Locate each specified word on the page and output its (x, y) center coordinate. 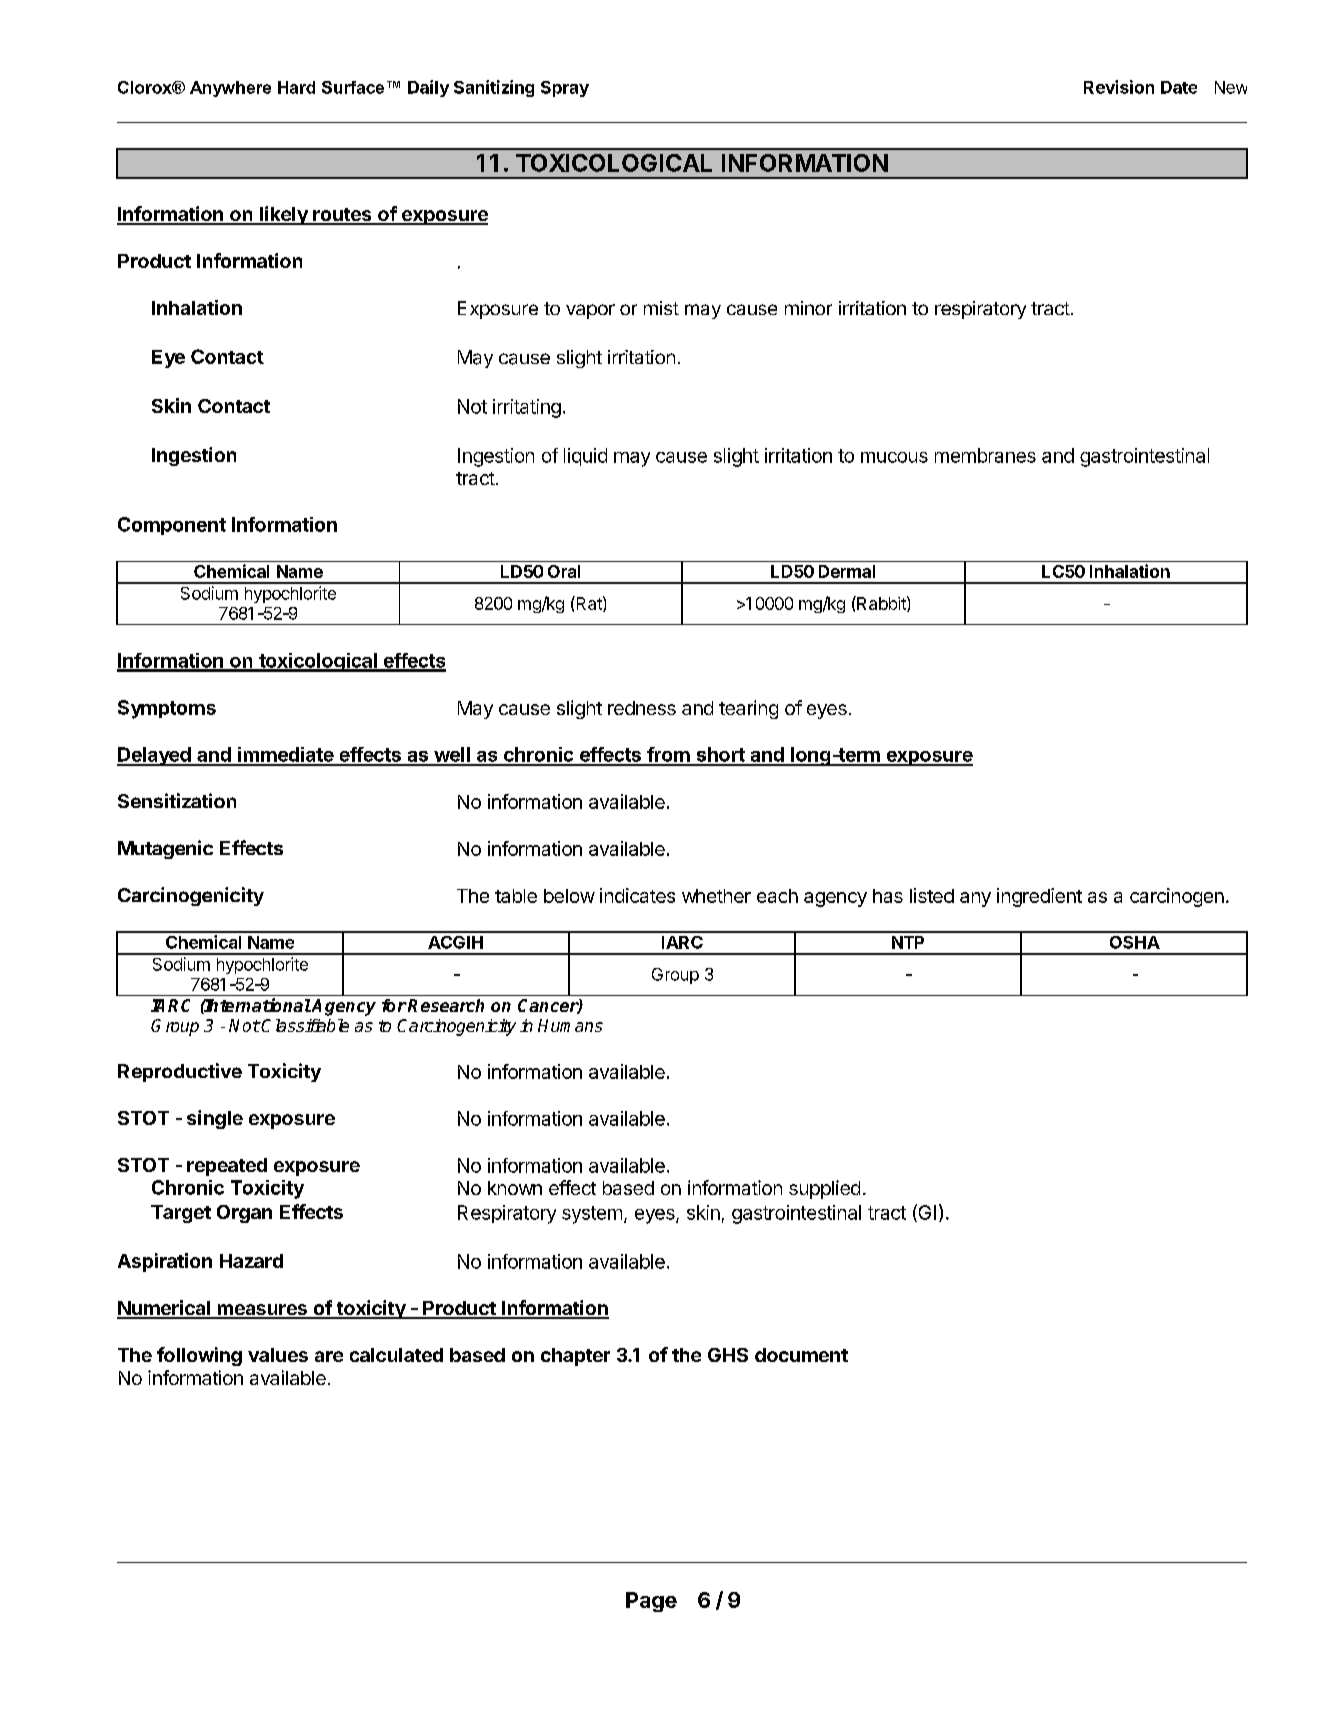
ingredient (1039, 897)
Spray (565, 89)
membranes (985, 455)
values (278, 1355)
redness (642, 708)
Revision (1119, 87)
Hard (296, 87)
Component (172, 526)
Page (651, 1602)
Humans (570, 1025)
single (215, 1119)
